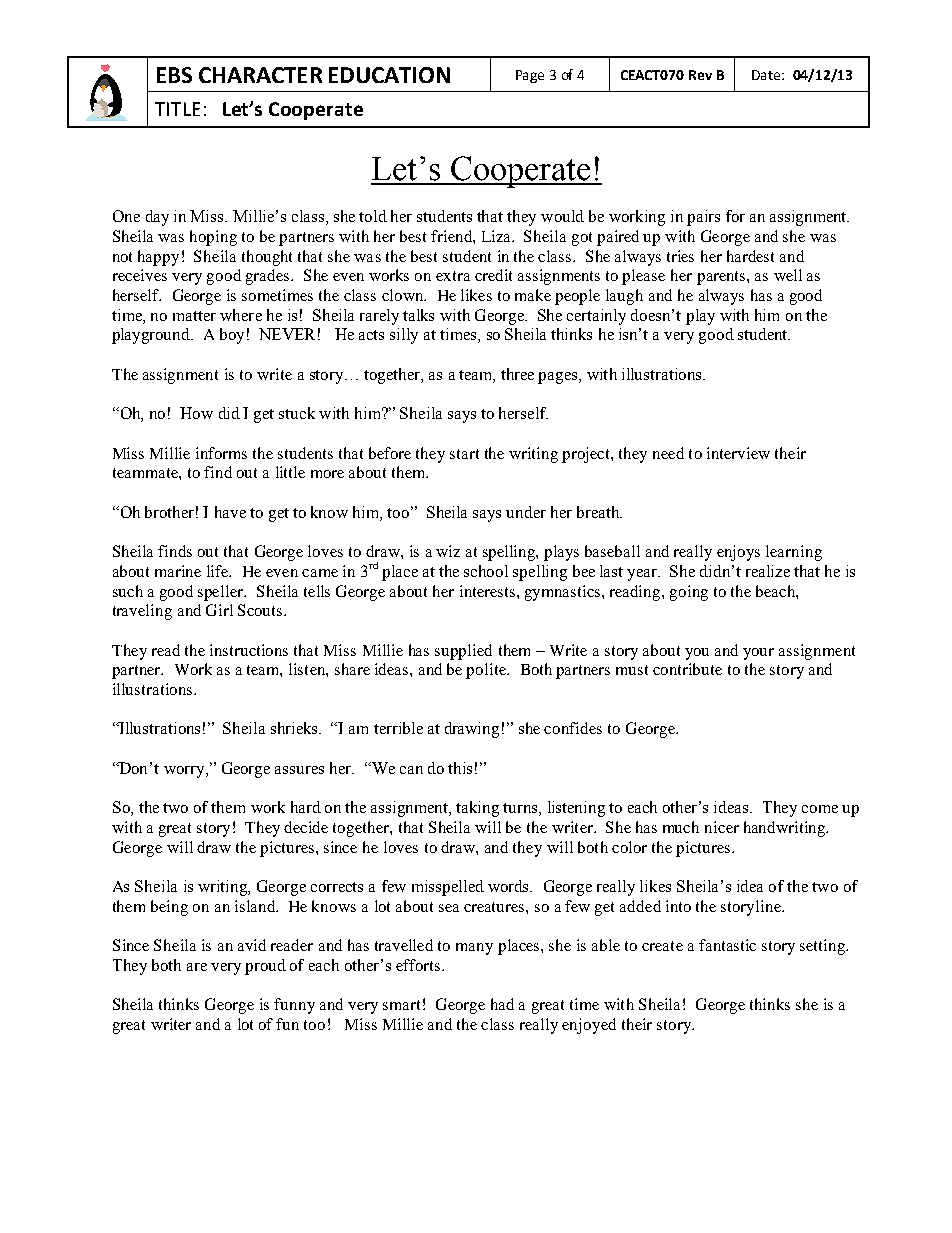 The image size is (952, 1233). What do you see at coordinates (389, 75) in the screenshot?
I see `EDUCATION` at bounding box center [389, 75].
